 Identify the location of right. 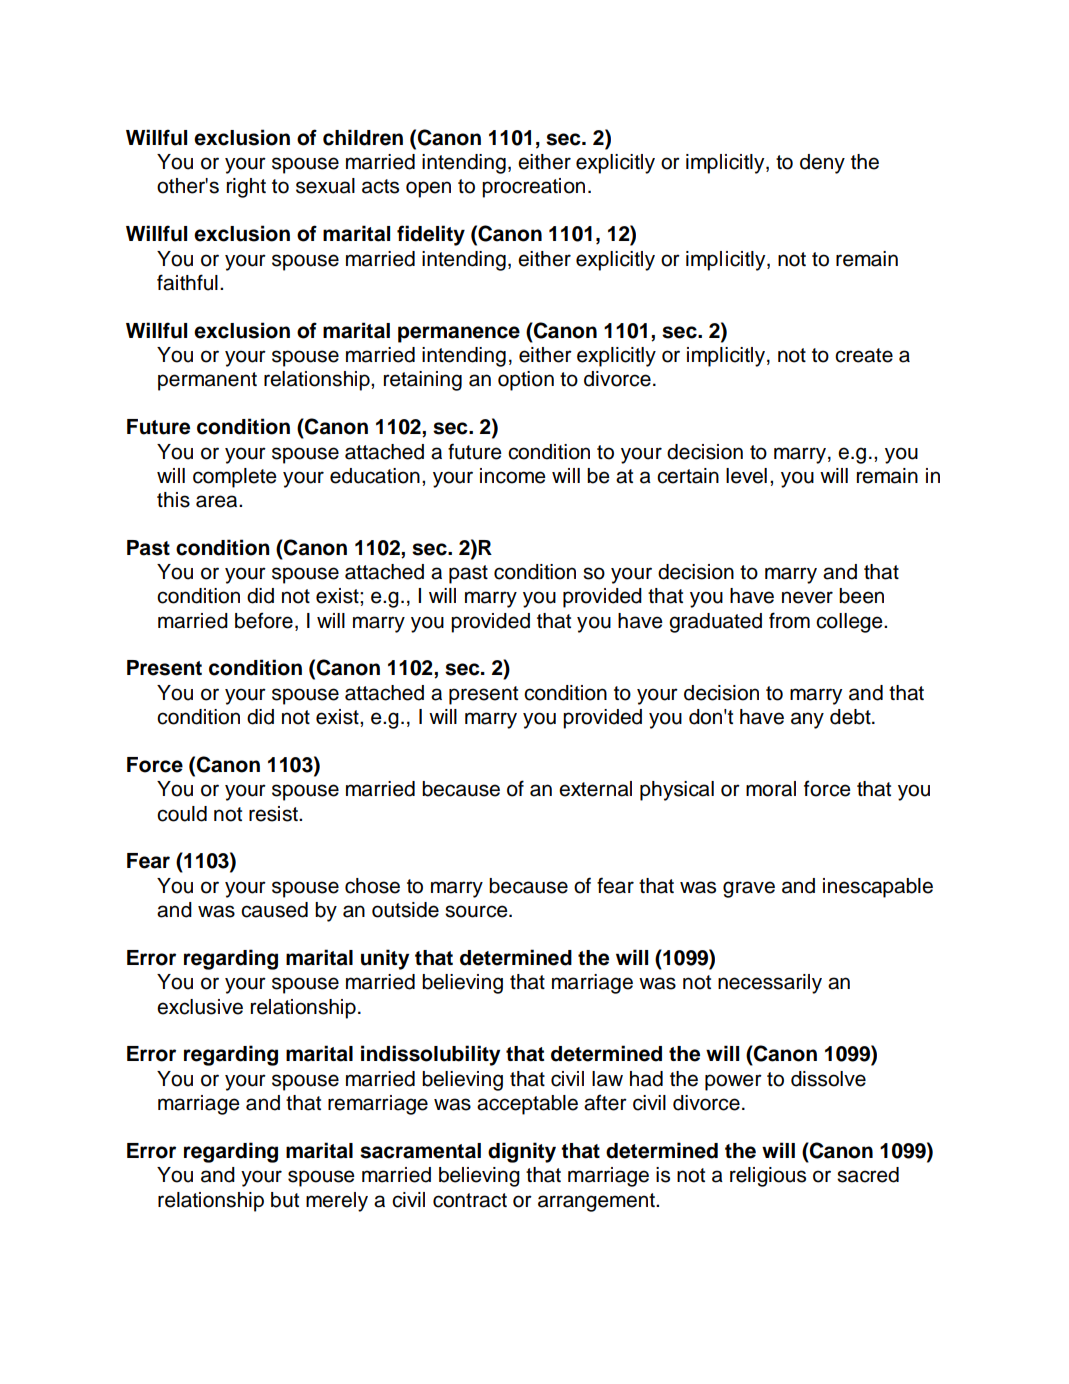
(246, 188).
